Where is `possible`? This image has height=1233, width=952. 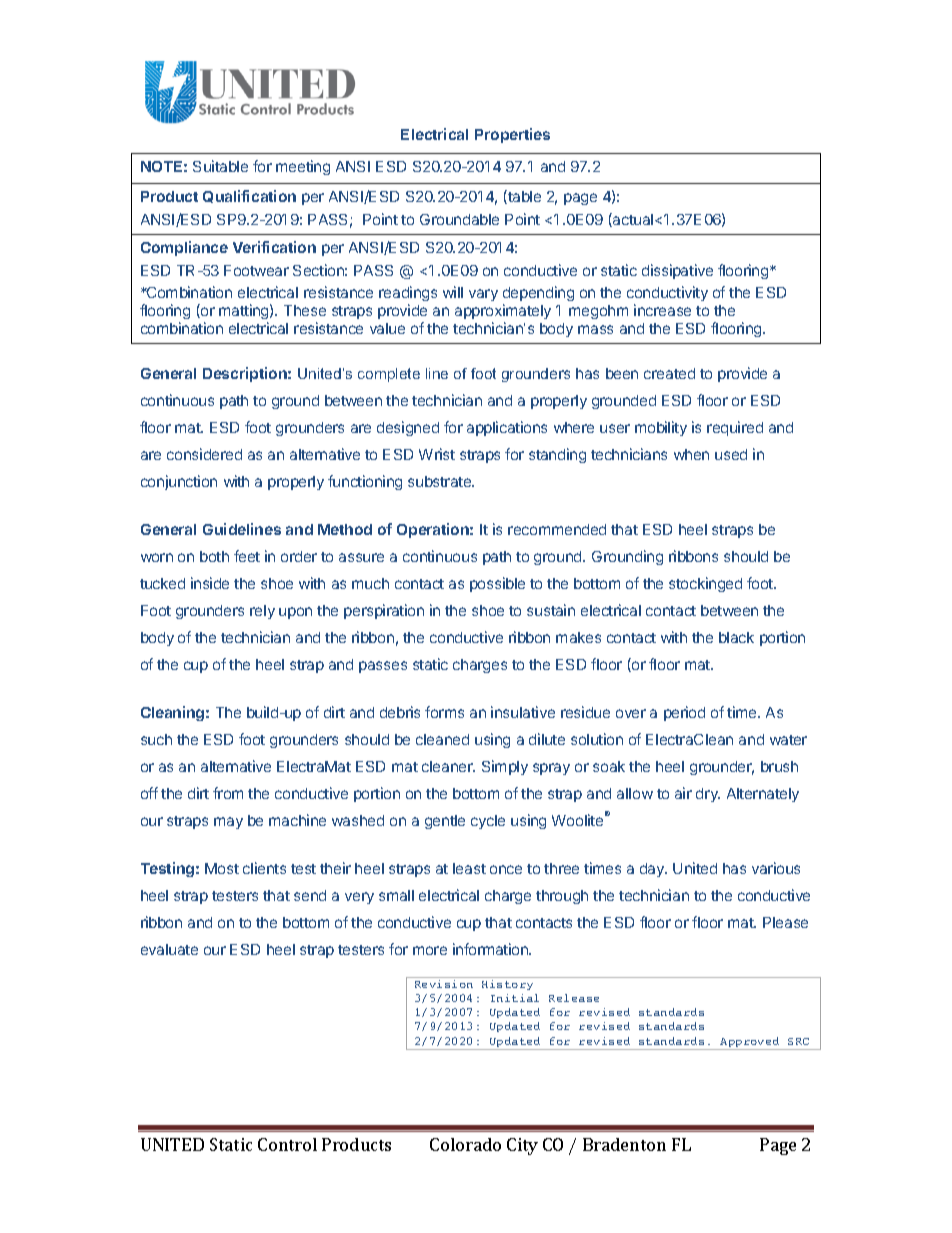
possible is located at coordinates (497, 584).
